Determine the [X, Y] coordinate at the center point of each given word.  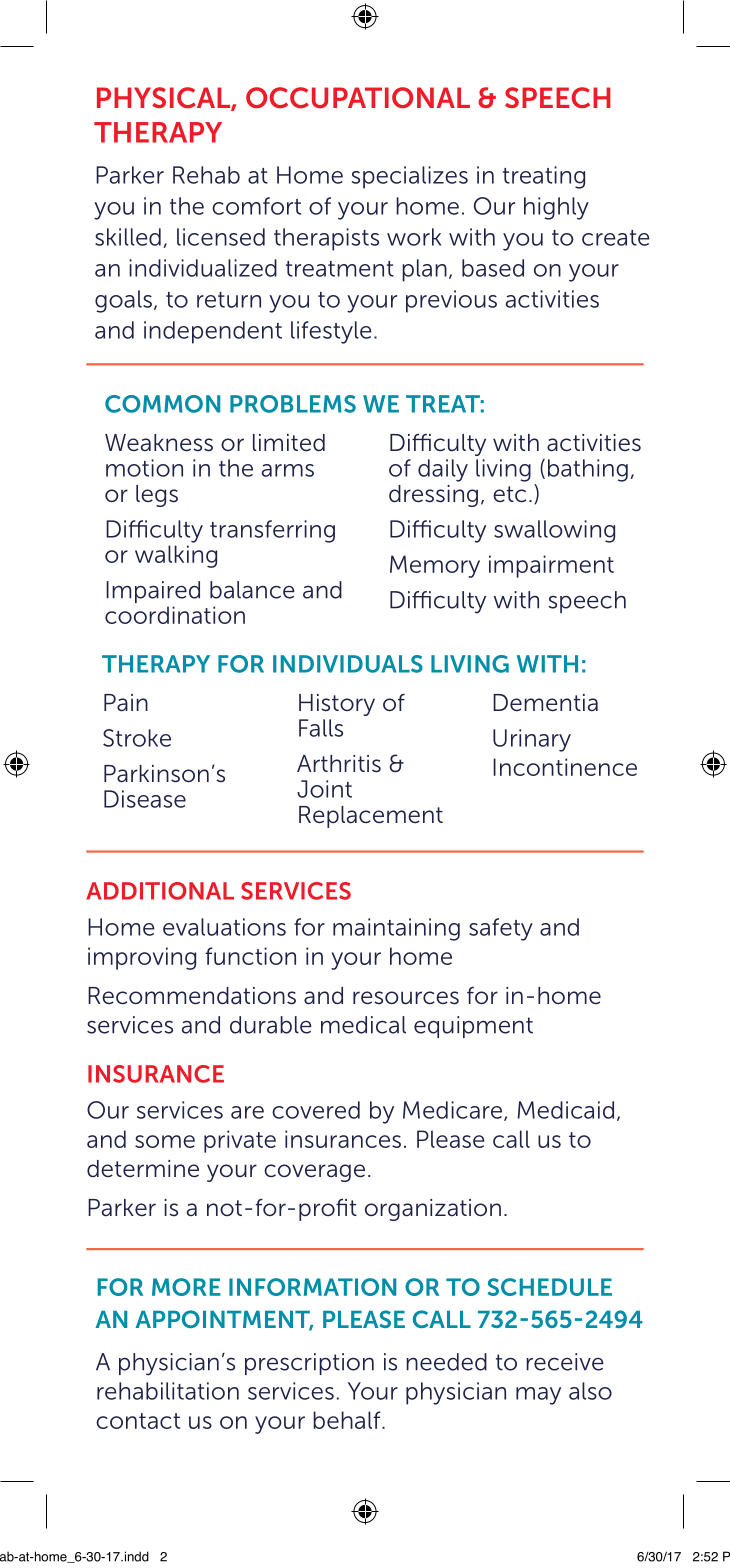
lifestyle [331, 332]
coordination [175, 615]
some [165, 1141]
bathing [588, 470]
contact [138, 1421]
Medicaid [566, 1110]
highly [556, 208]
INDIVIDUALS [348, 664]
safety [501, 929]
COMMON [162, 404]
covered [316, 1110]
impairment [551, 566]
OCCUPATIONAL [358, 98]
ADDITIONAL [160, 891]
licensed [221, 237]
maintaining [396, 929]
